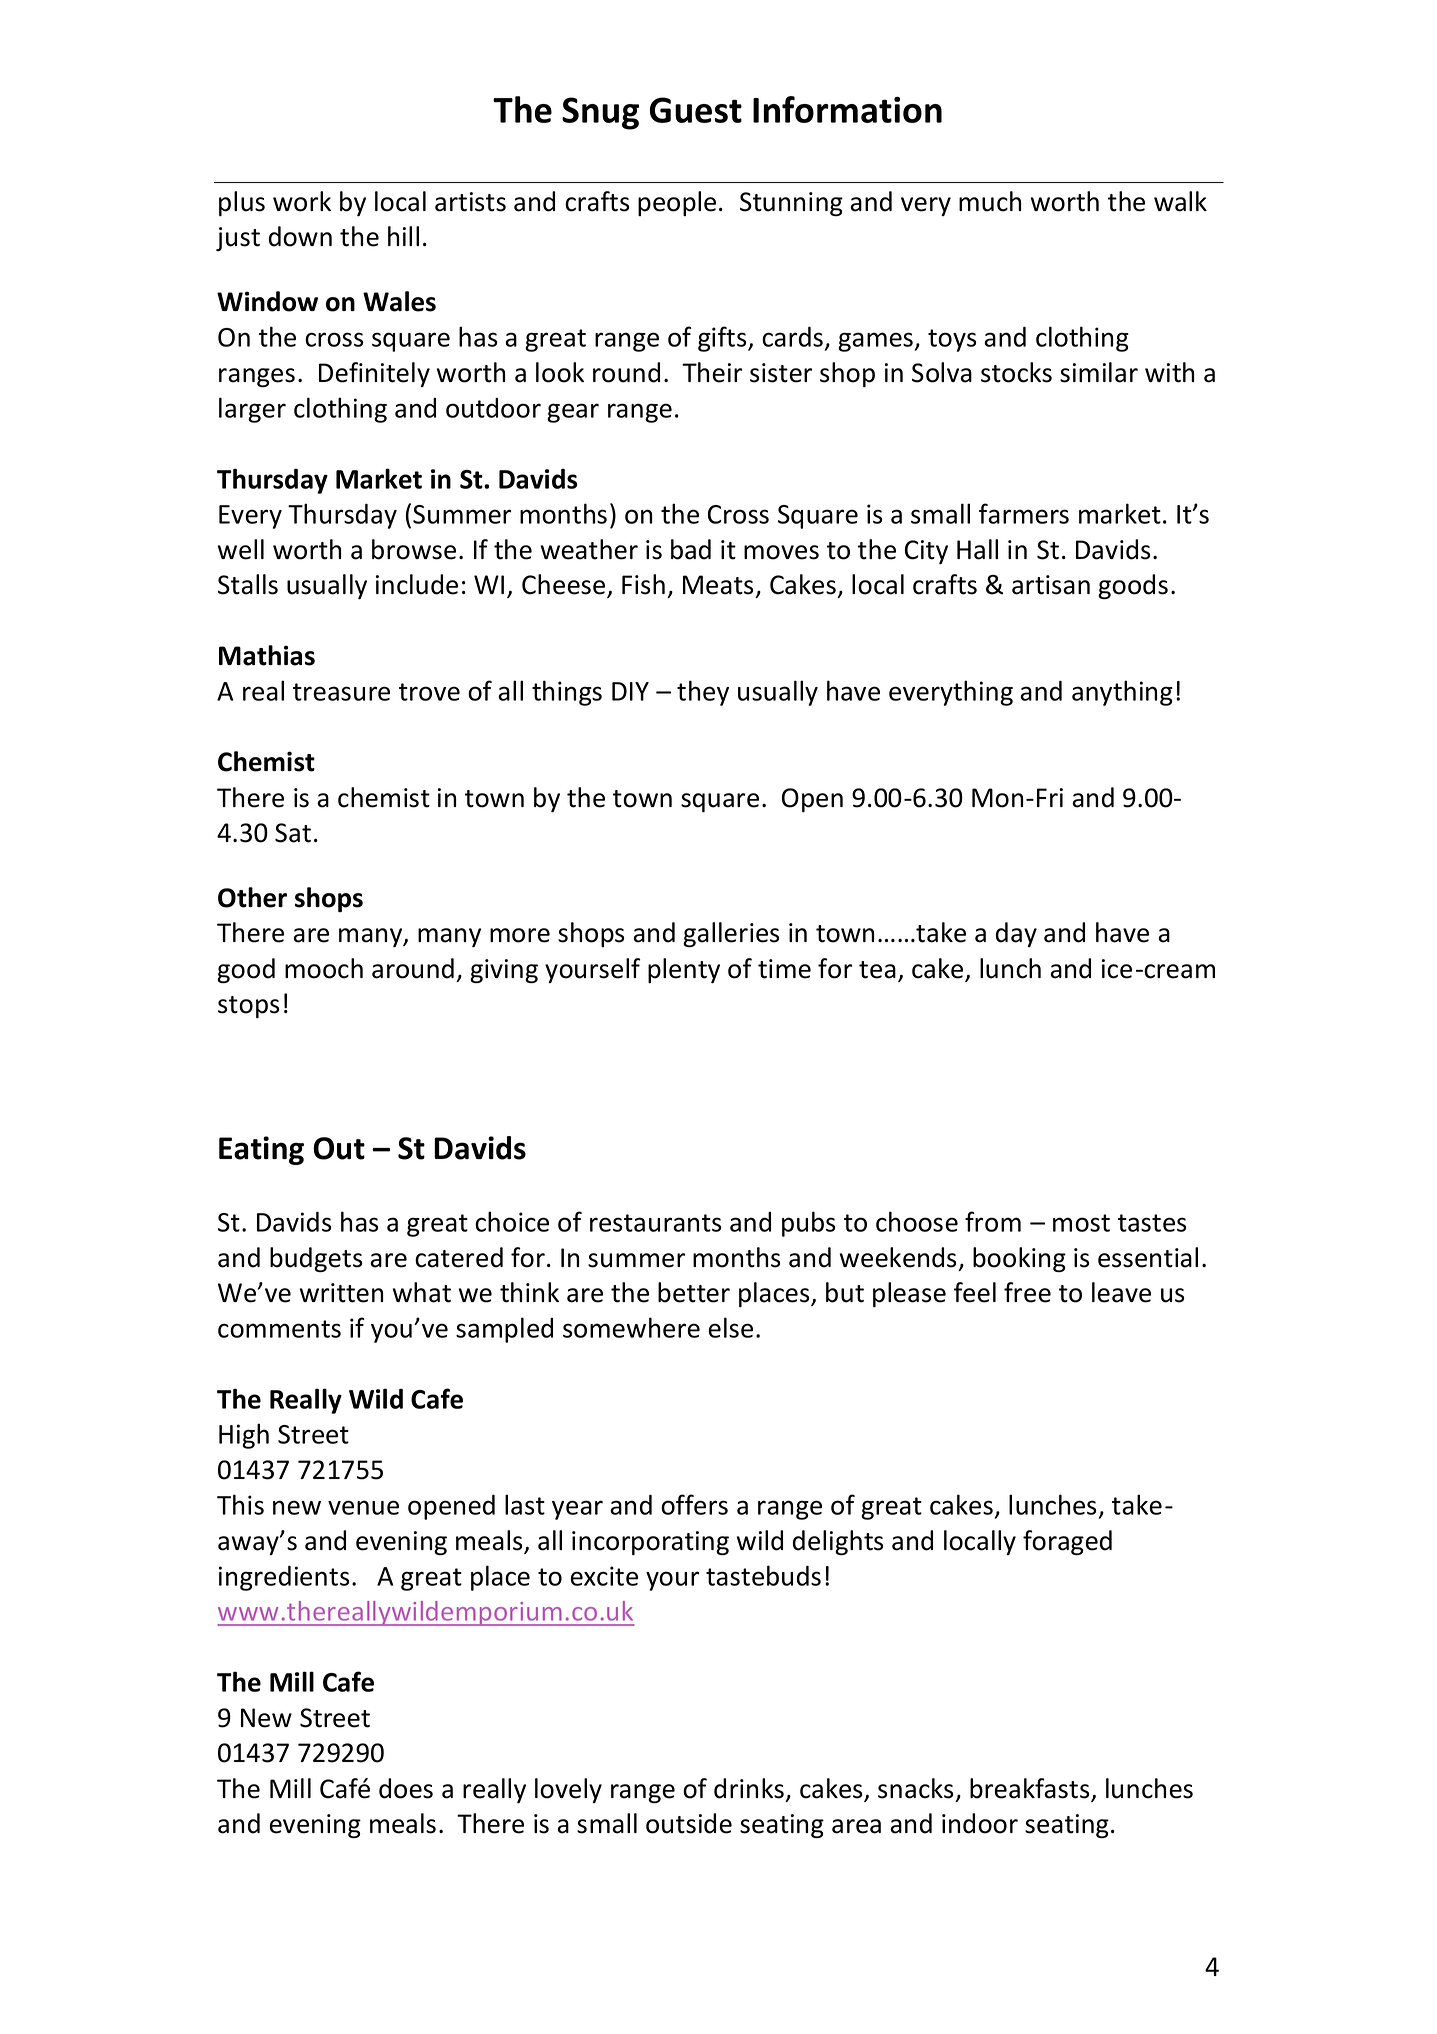  I want to click on comments, so click(279, 1329).
